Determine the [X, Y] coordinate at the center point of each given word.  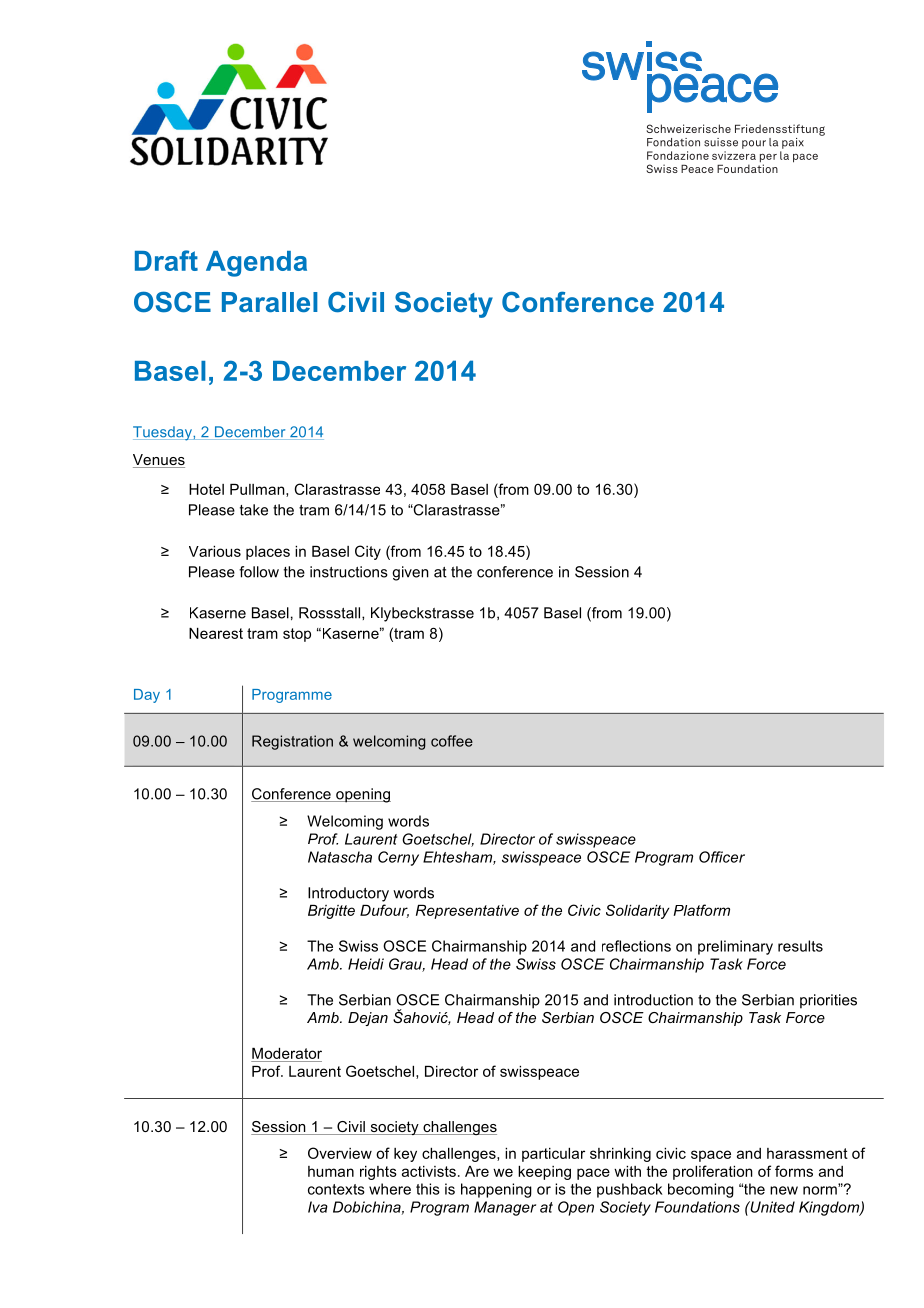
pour [754, 144]
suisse [721, 142]
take [254, 510]
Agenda [256, 264]
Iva [318, 1207]
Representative [467, 912]
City [368, 552]
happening [496, 1190]
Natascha [340, 857]
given [410, 573]
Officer [722, 857]
